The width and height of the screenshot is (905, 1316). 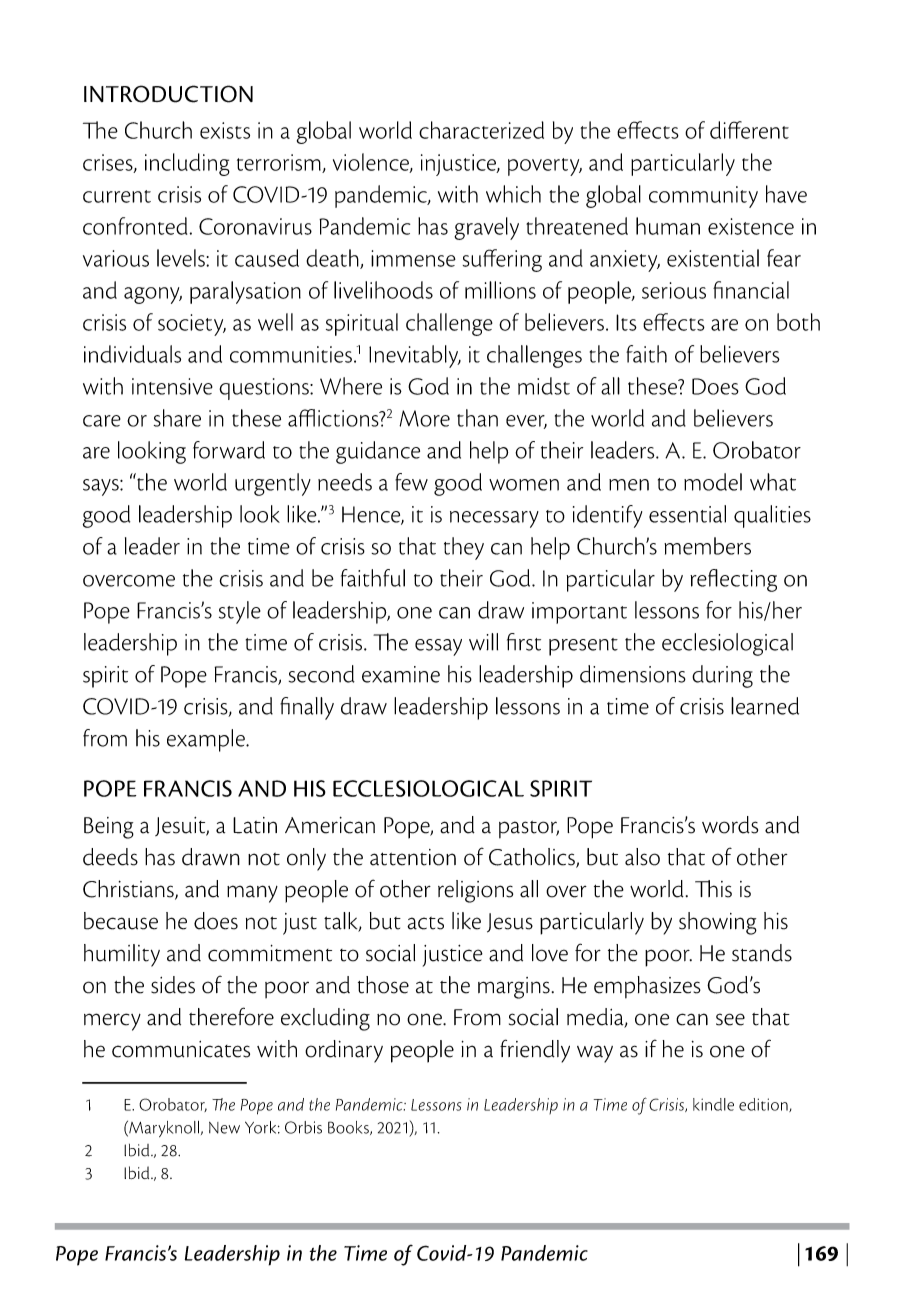 What do you see at coordinates (749, 130) in the screenshot?
I see `different` at bounding box center [749, 130].
